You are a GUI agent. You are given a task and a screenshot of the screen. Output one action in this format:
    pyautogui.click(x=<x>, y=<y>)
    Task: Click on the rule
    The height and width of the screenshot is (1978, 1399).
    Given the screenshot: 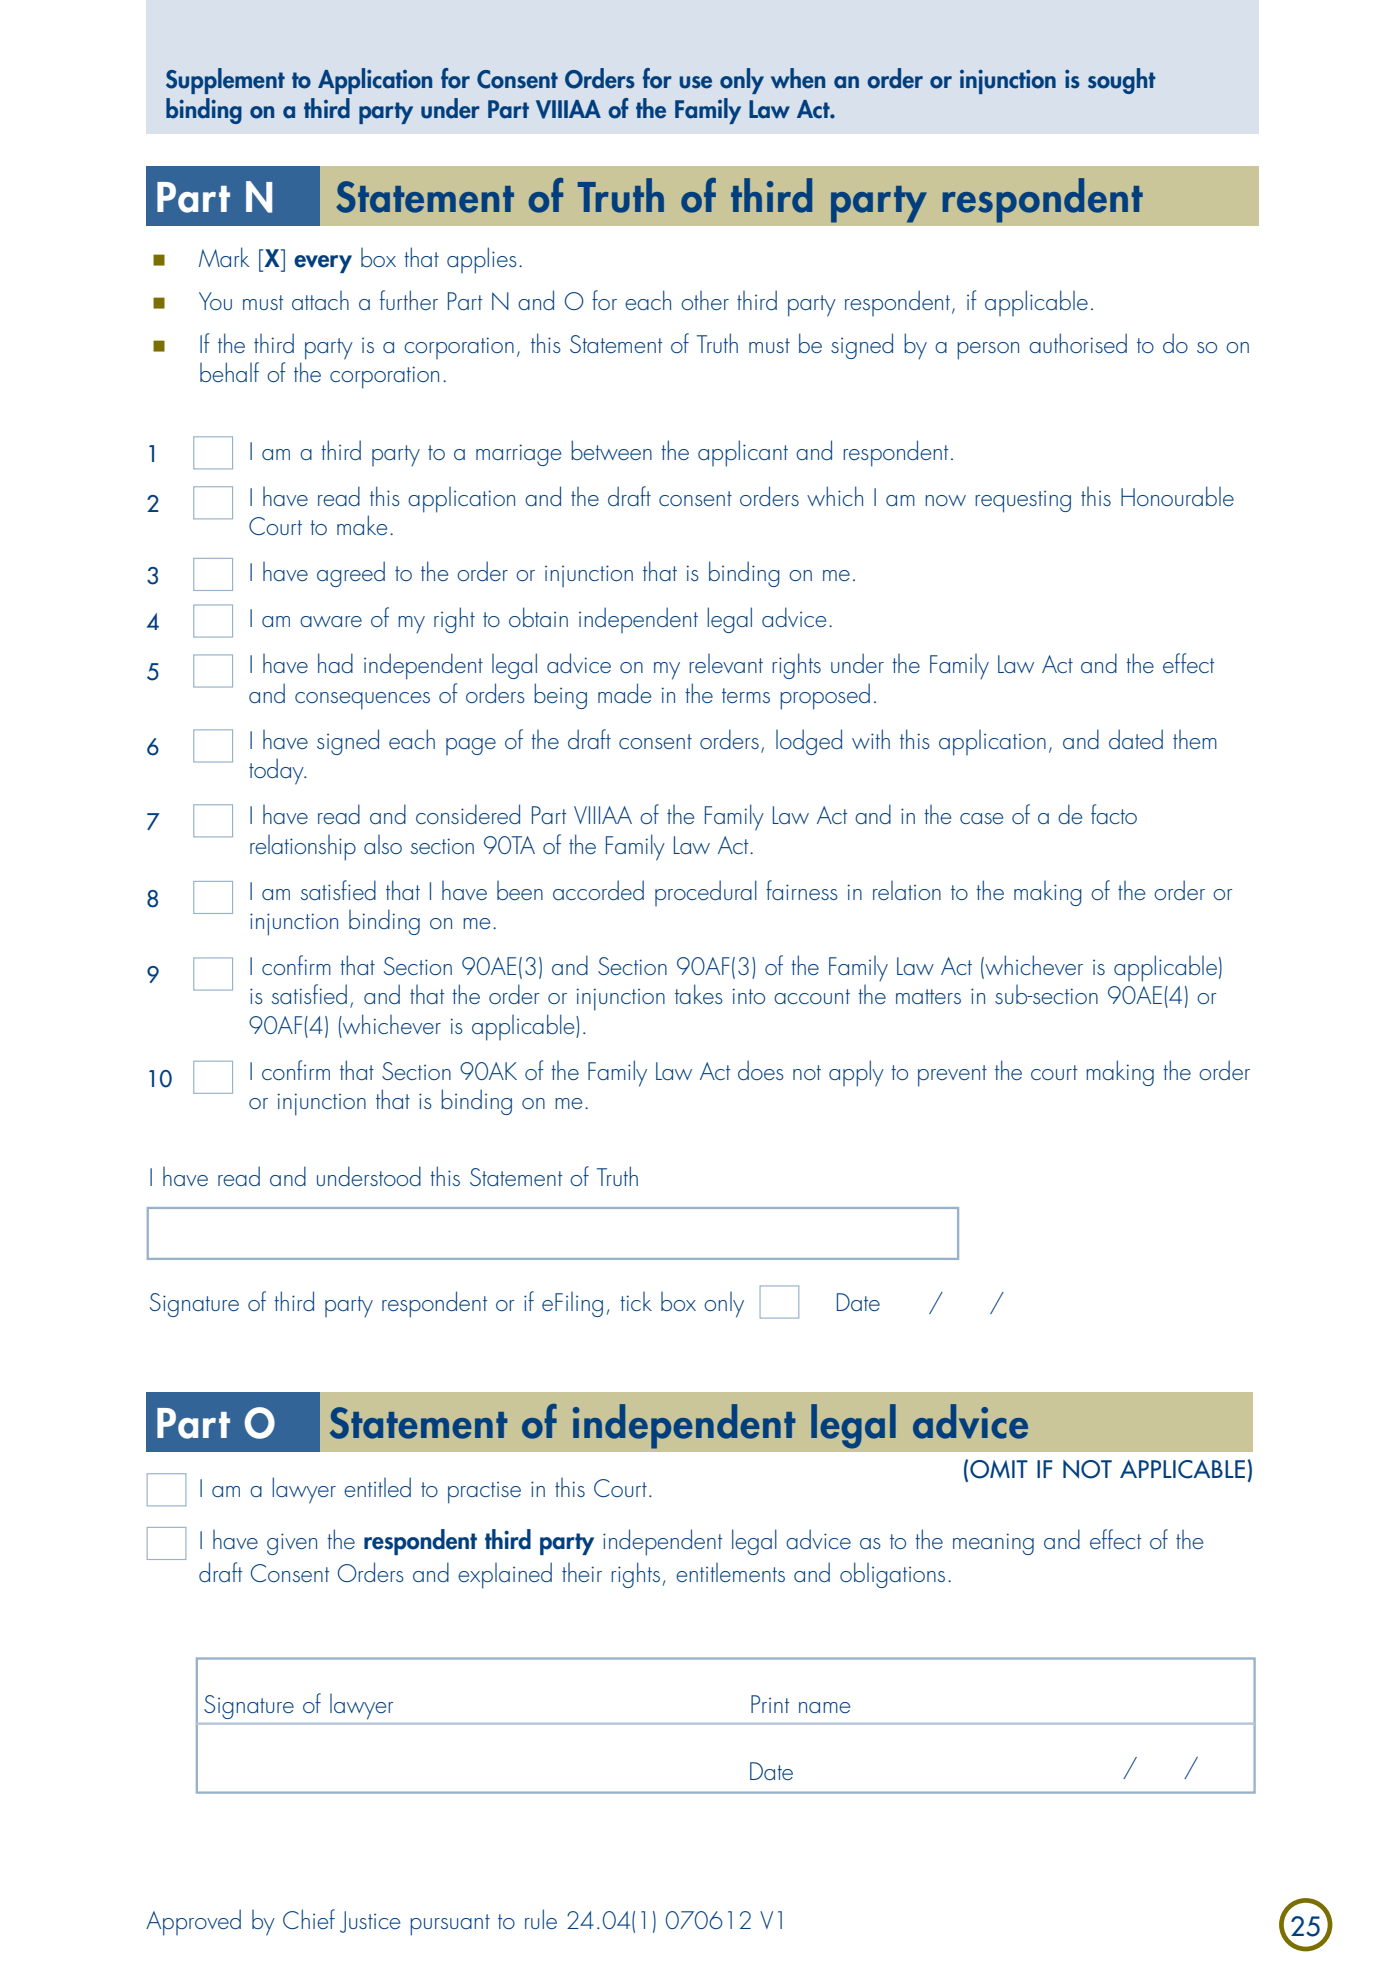 What is the action you would take?
    pyautogui.click(x=541, y=1919)
